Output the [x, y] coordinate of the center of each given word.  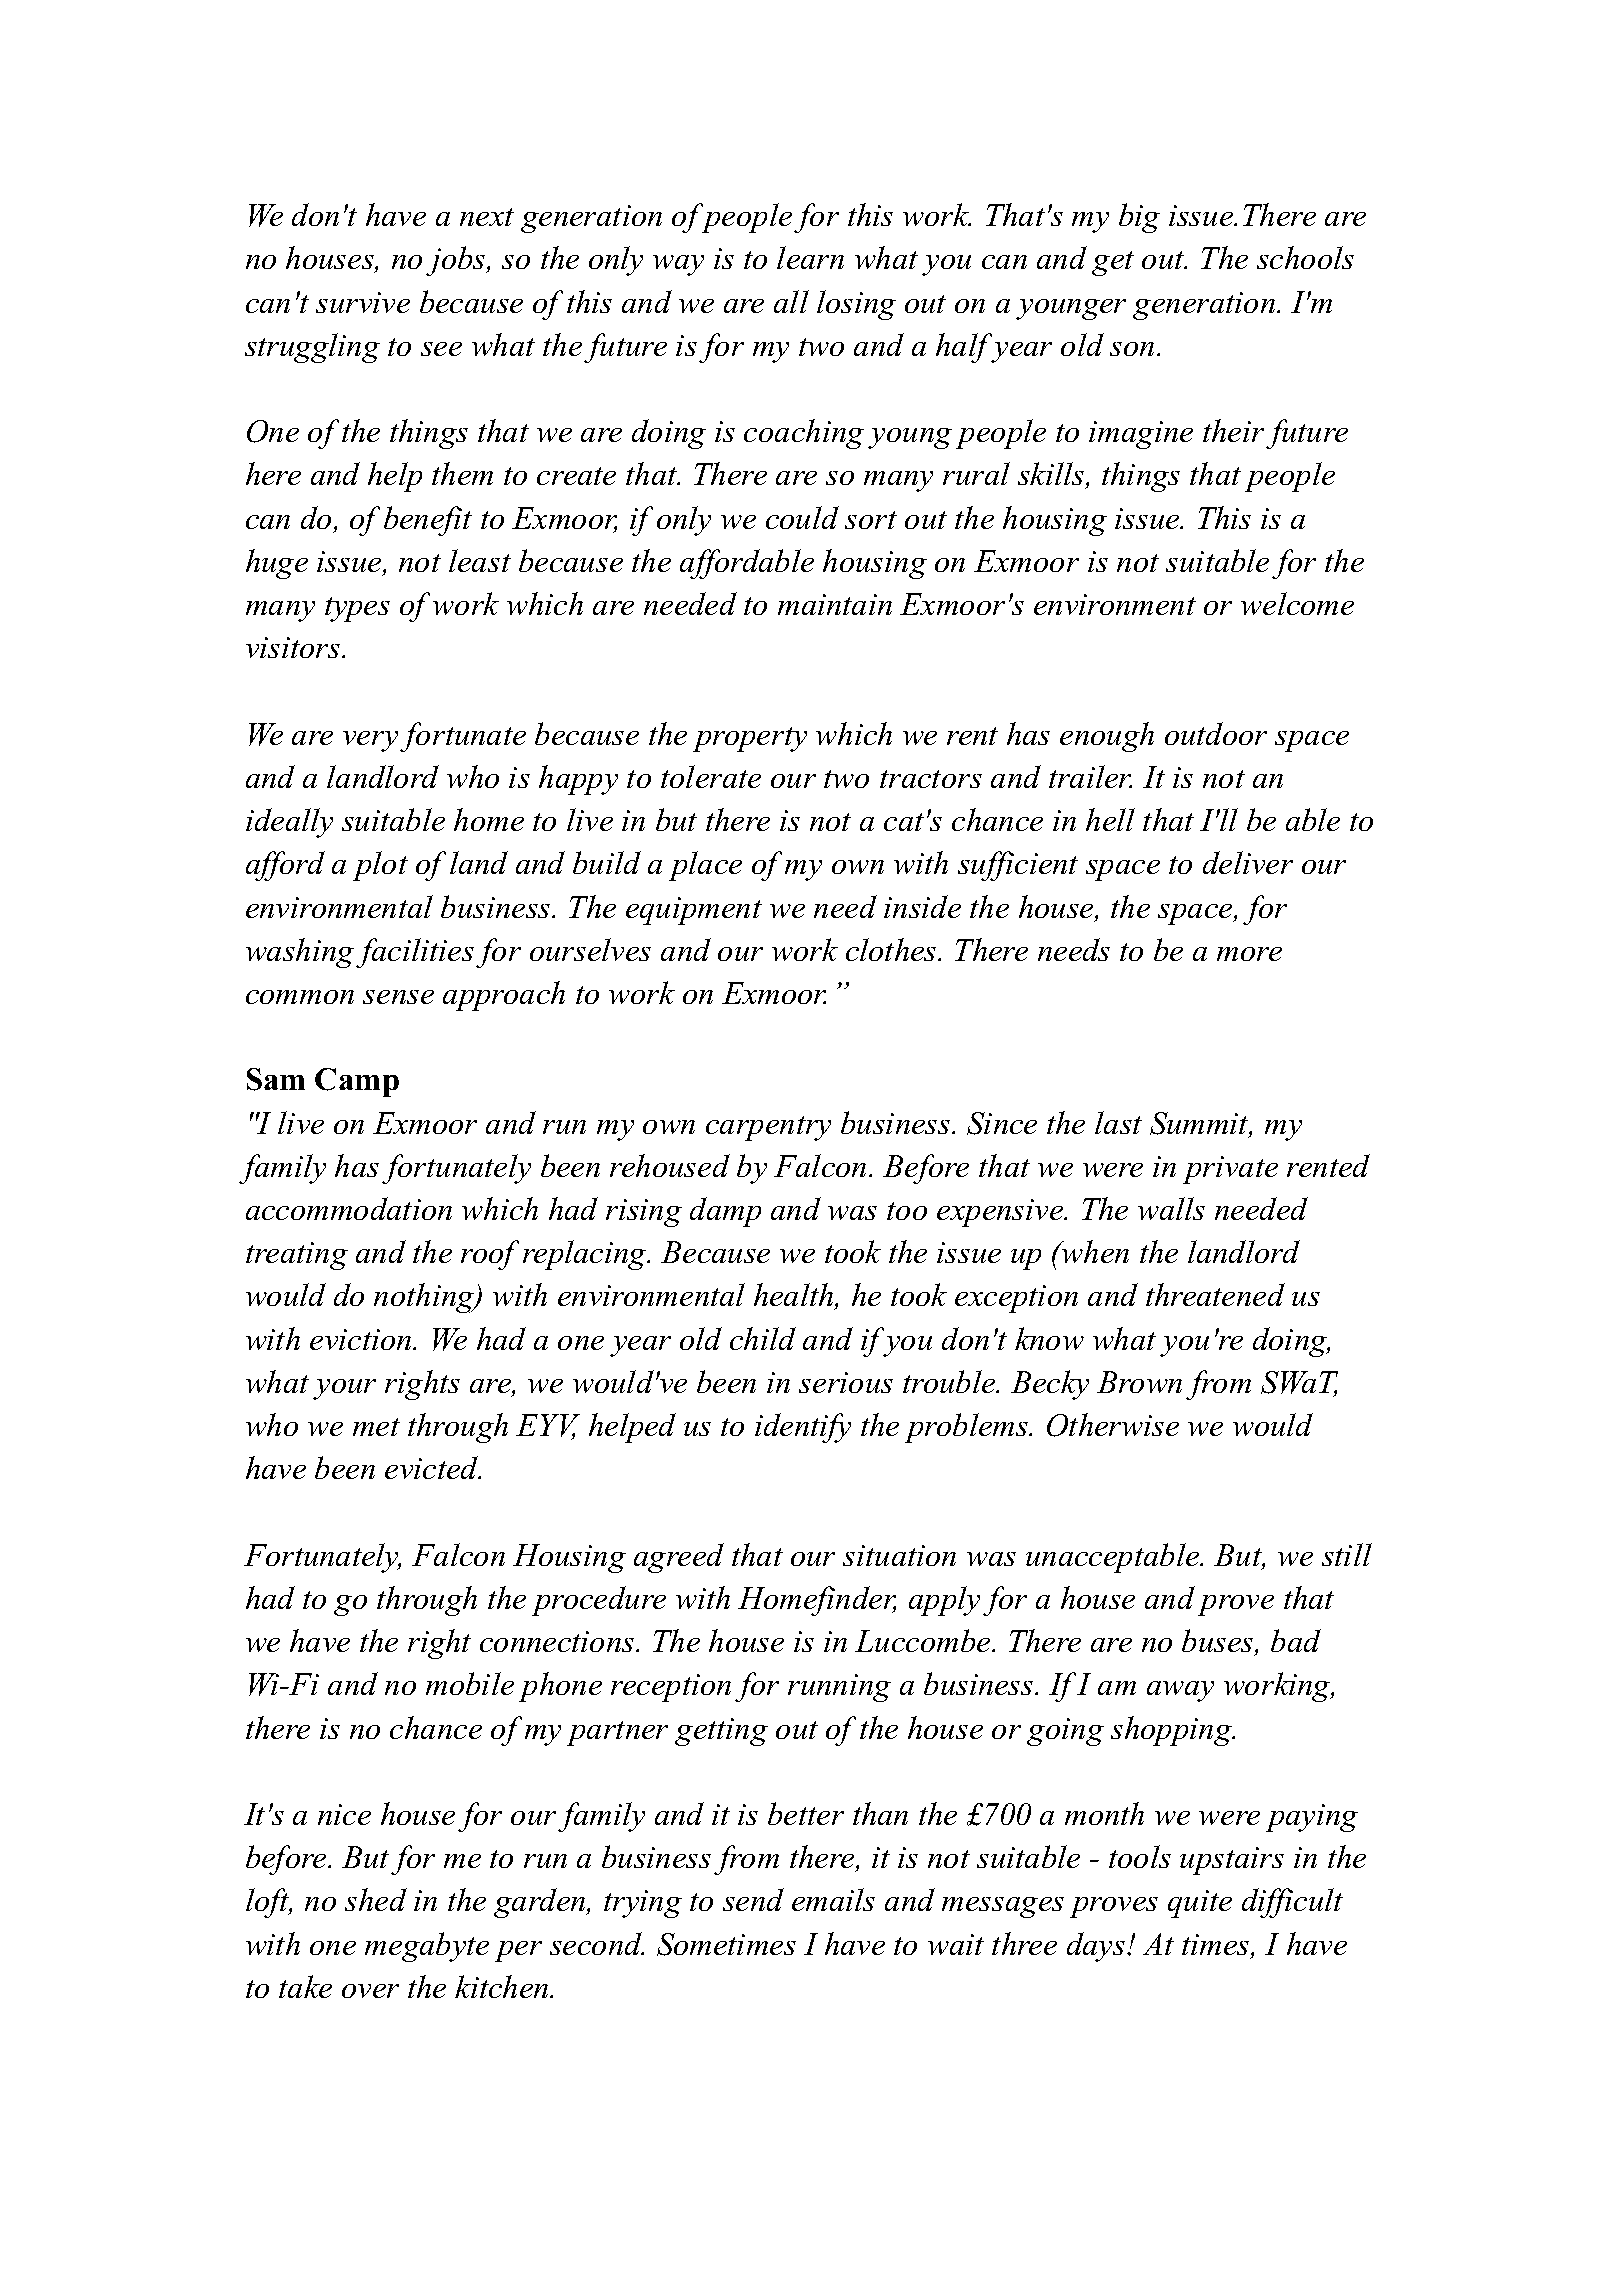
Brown [1139, 1382]
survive [363, 302]
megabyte [427, 1947]
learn [810, 257]
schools [1305, 257]
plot [380, 866]
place [705, 866]
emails [833, 1899]
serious [846, 1382]
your [344, 1389]
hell [1110, 819]
